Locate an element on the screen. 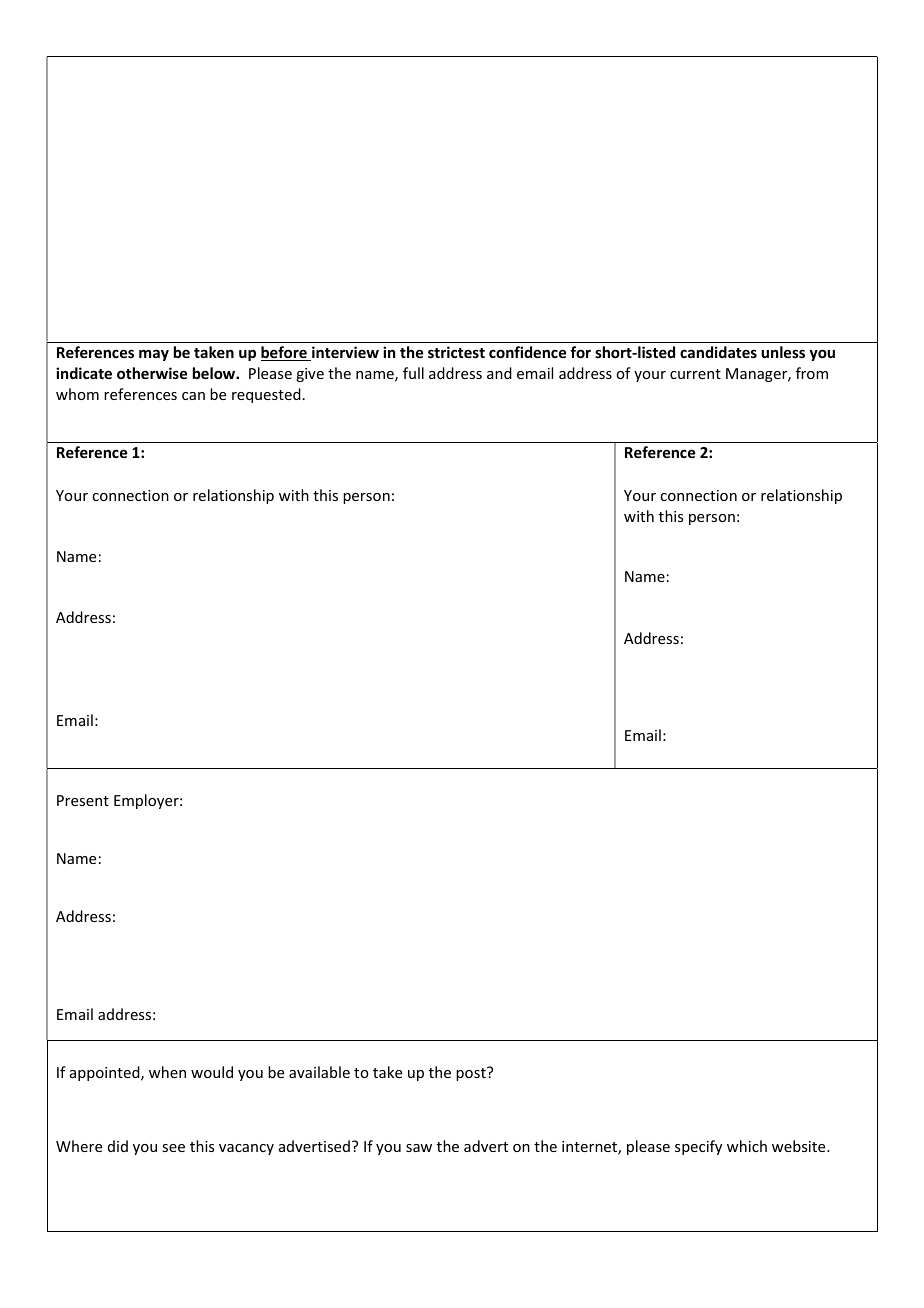 The height and width of the screenshot is (1308, 924). saw is located at coordinates (419, 1148).
